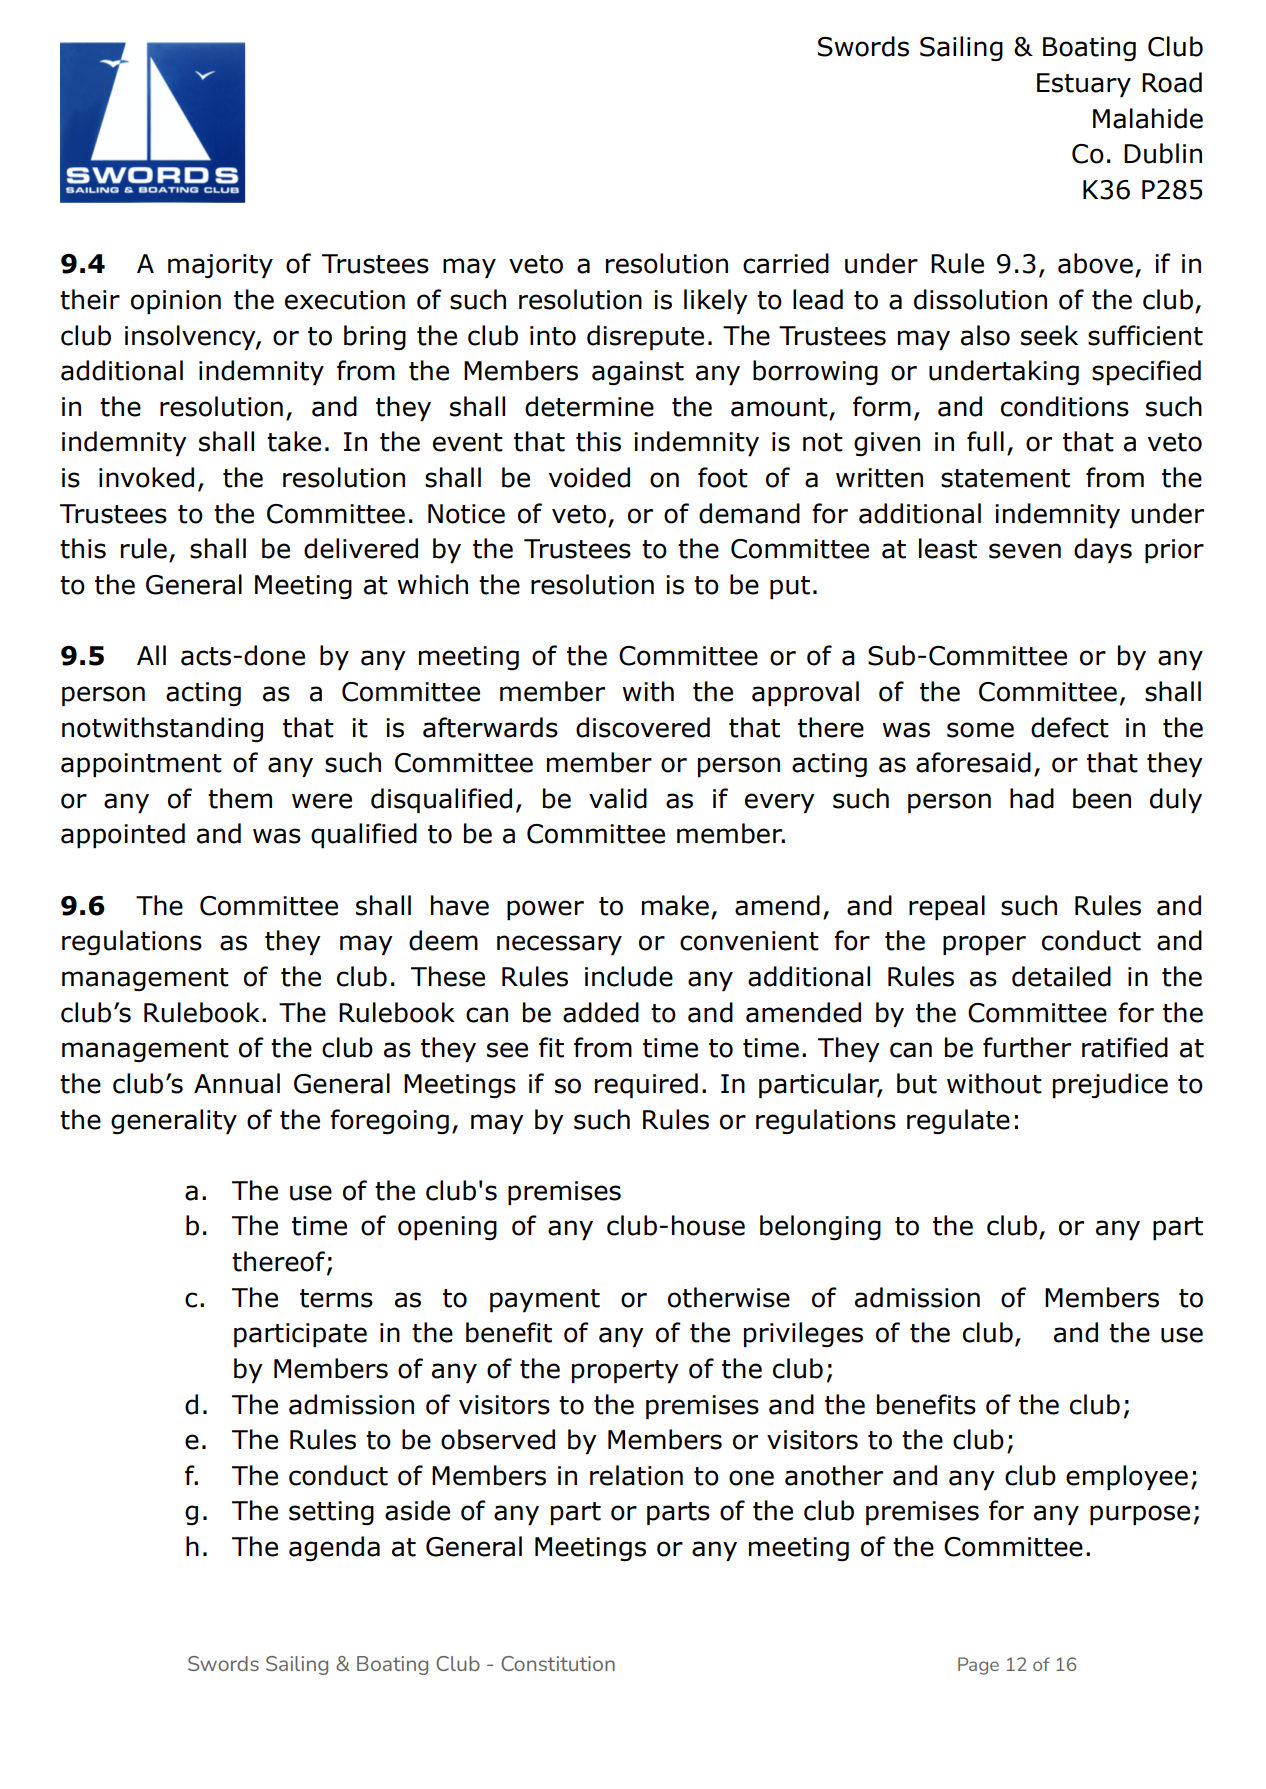 This image has height=1789, width=1266. I want to click on make, so click(675, 905).
